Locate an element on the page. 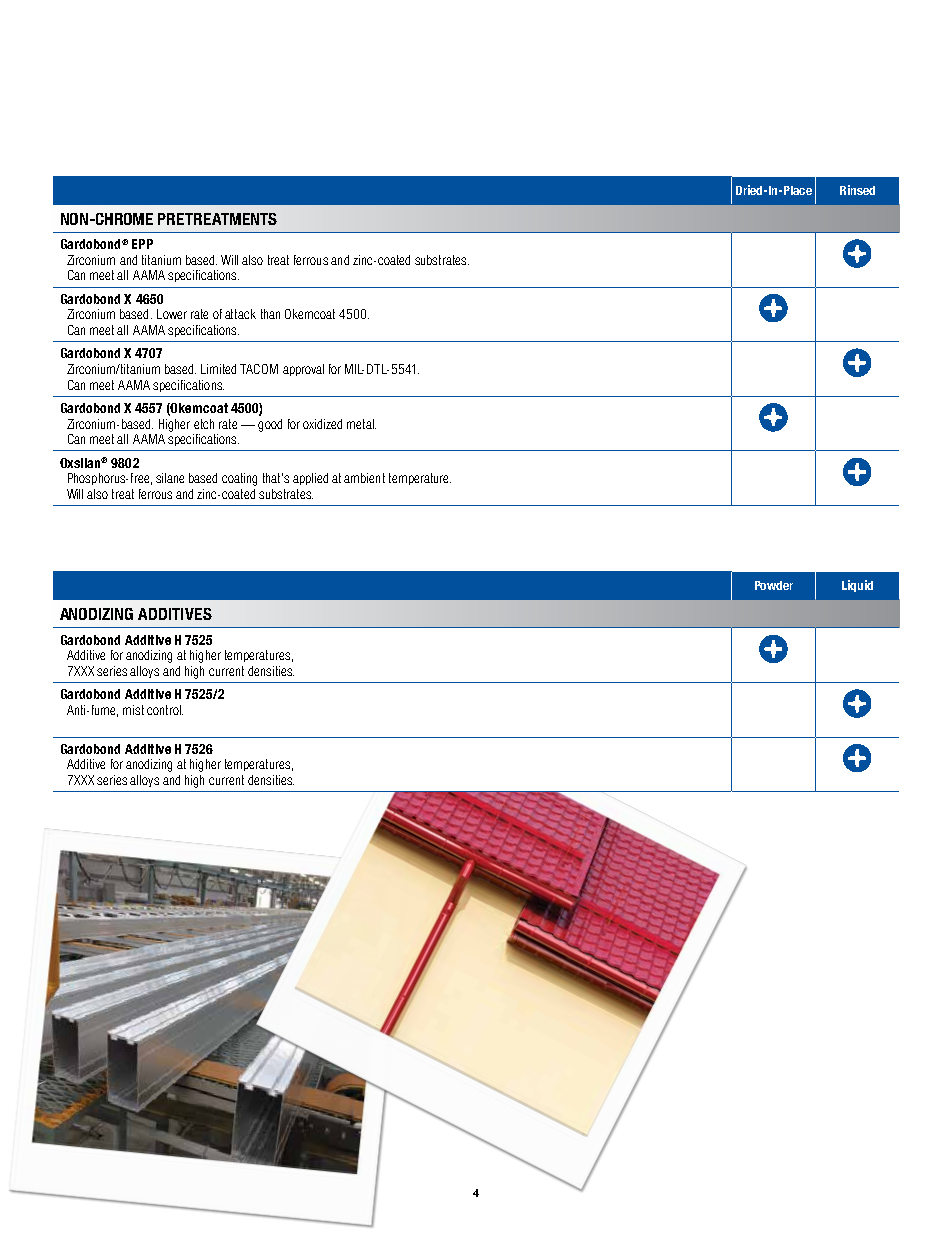 The width and height of the document is (952, 1233). Powder is located at coordinates (774, 585).
